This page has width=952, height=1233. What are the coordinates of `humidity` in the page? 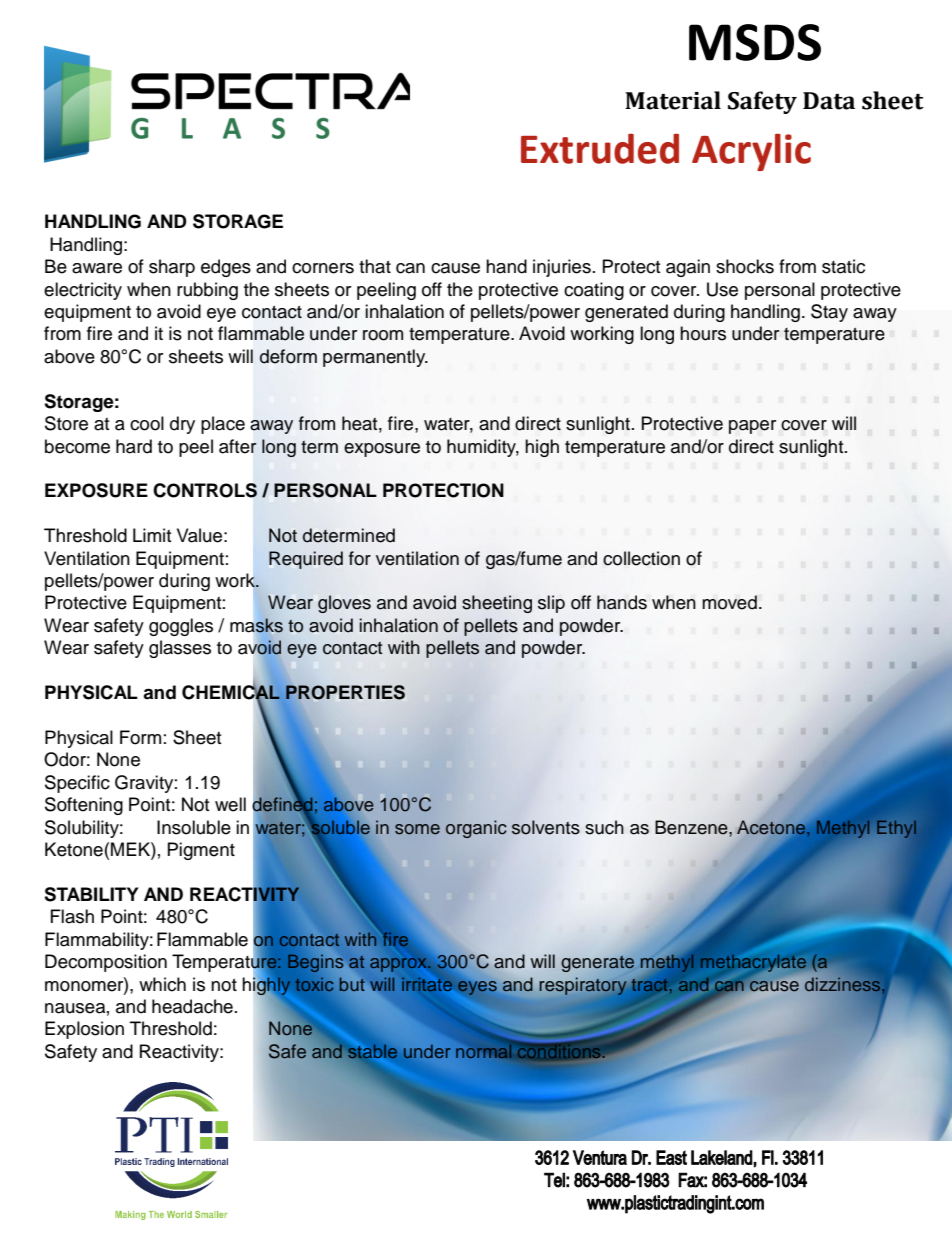 It's located at (483, 448).
